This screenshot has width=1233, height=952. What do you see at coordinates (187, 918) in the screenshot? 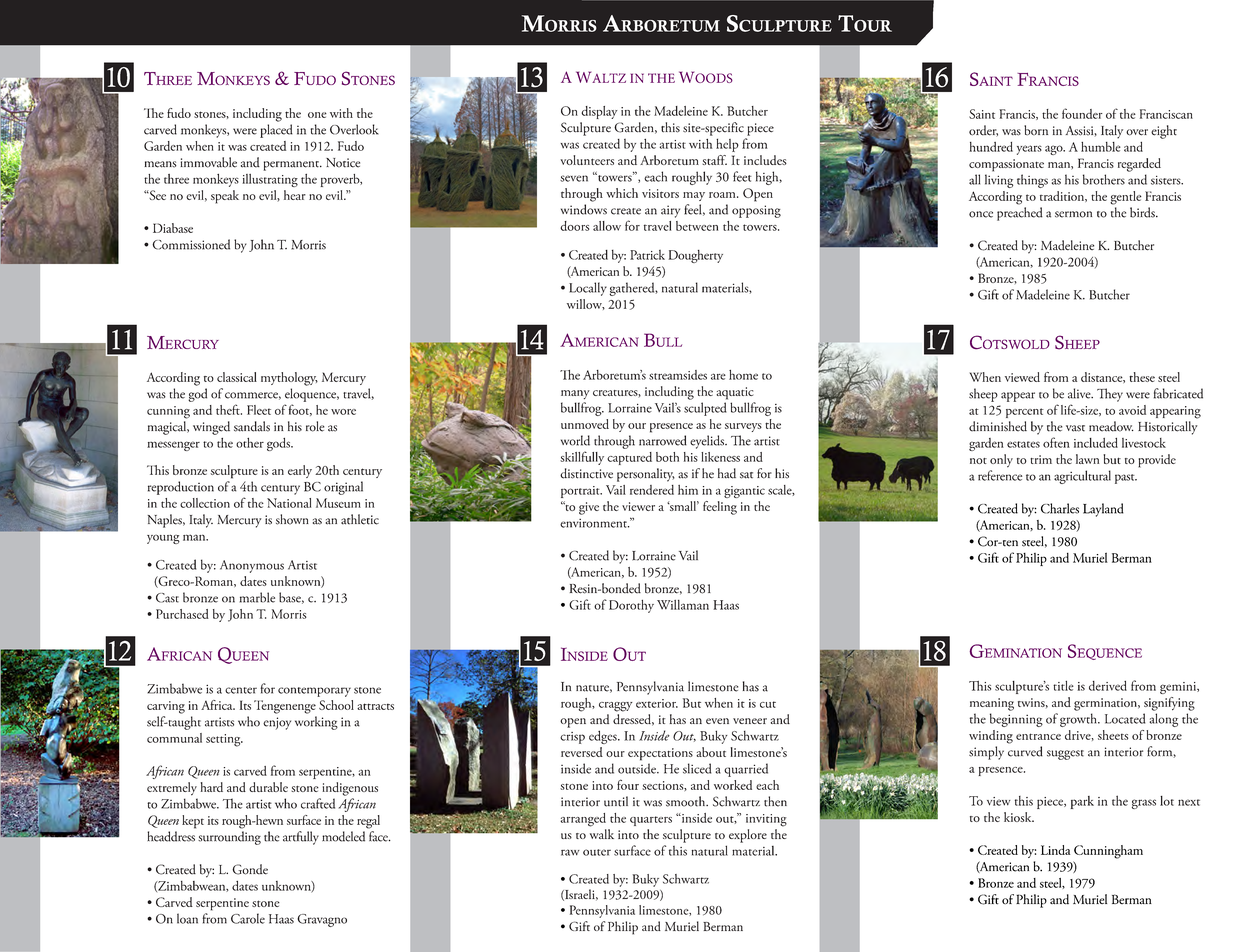
I see `loan` at bounding box center [187, 918].
